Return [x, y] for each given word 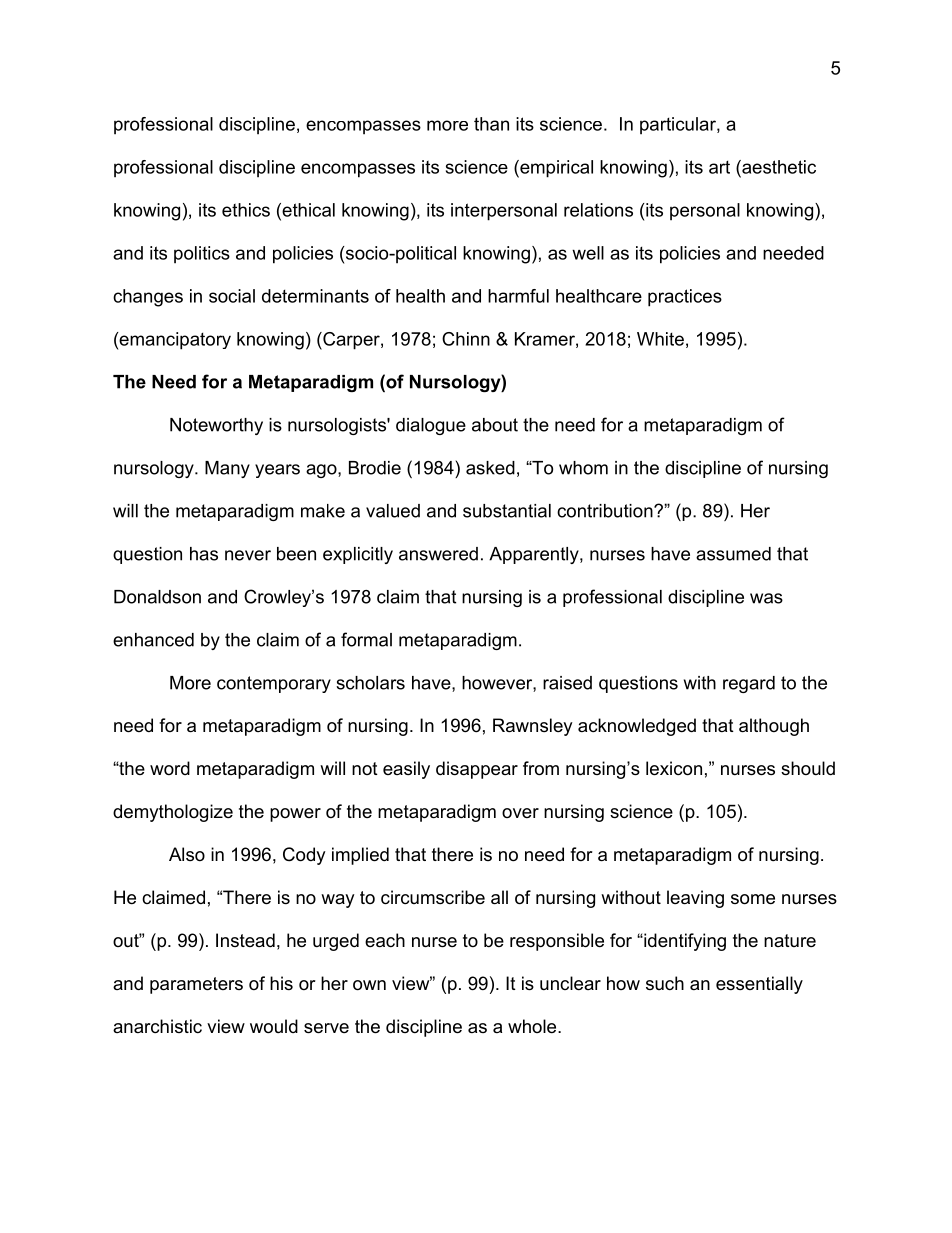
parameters [196, 985]
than [491, 124]
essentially [759, 985]
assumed [733, 554]
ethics [246, 210]
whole [533, 1026]
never [248, 555]
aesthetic [778, 167]
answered [438, 554]
